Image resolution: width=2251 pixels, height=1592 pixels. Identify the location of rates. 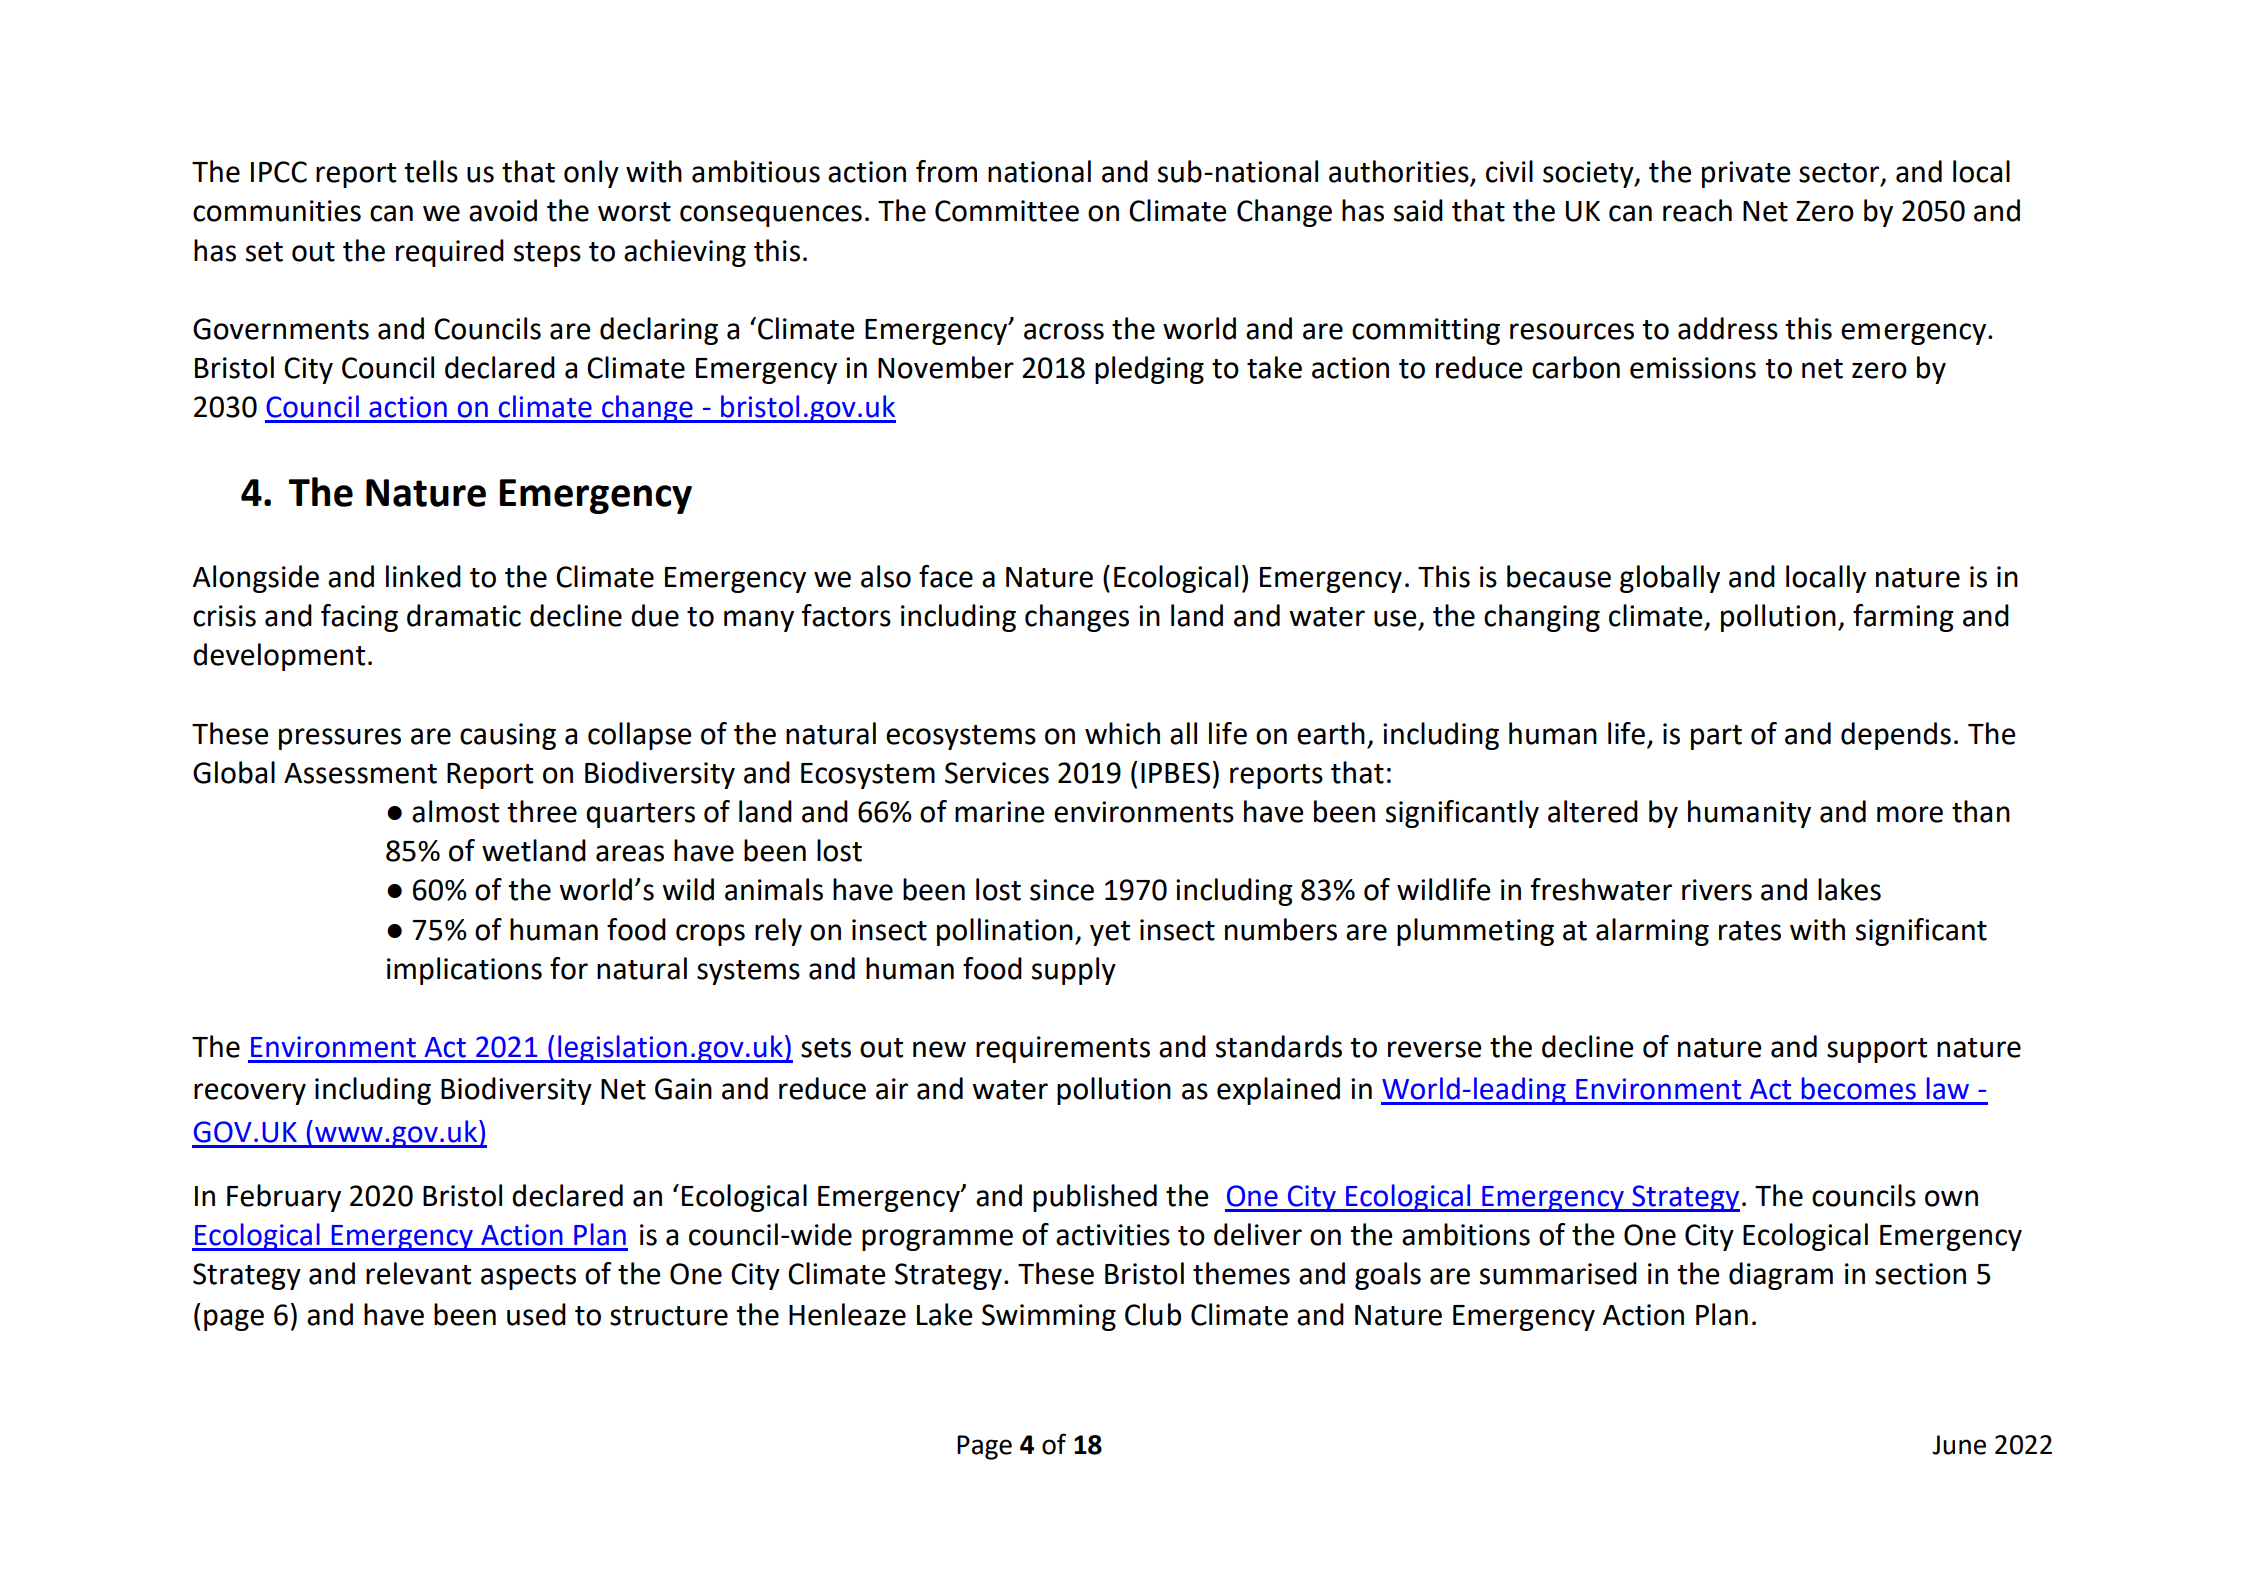
(1750, 931).
